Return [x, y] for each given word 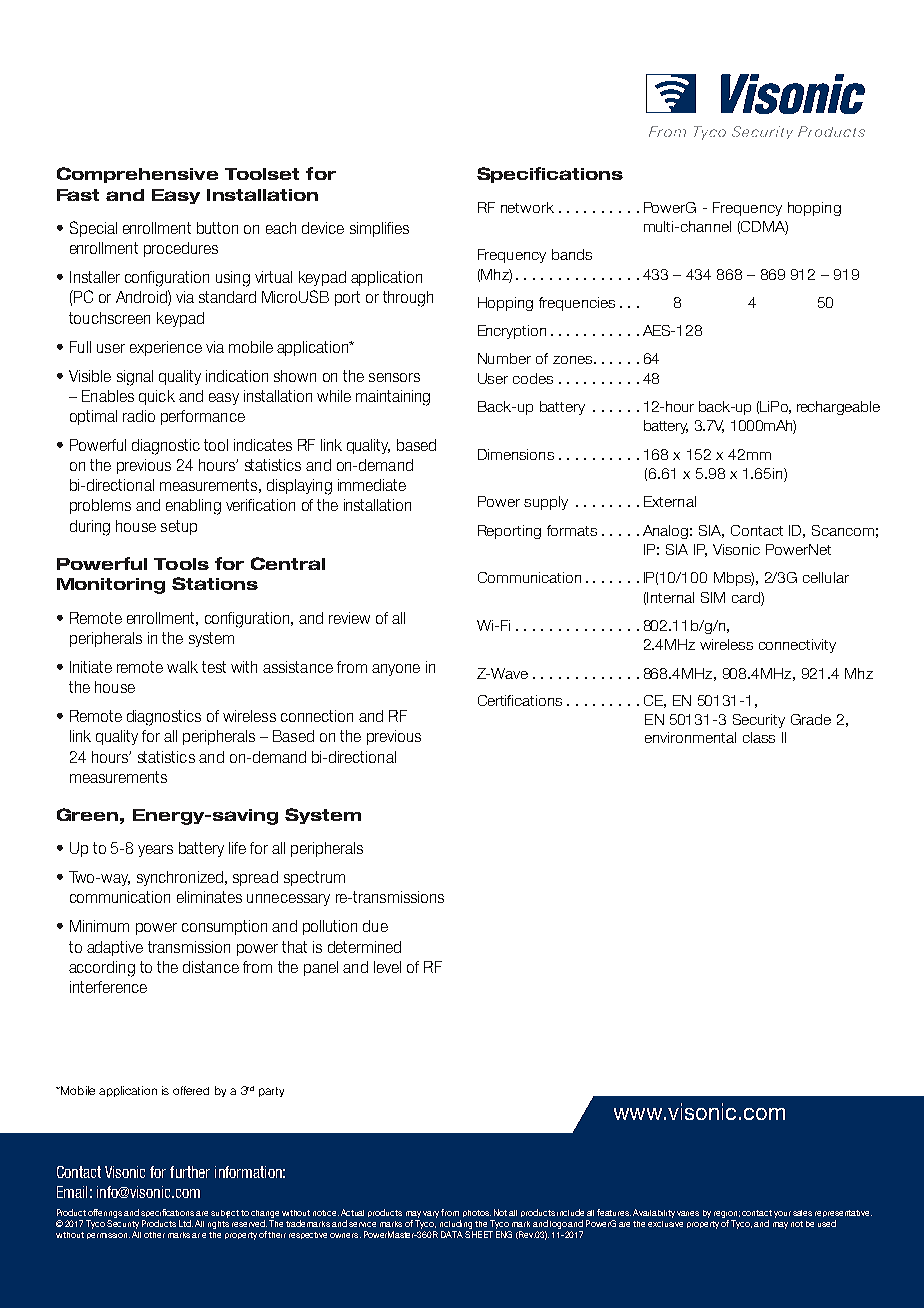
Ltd [186, 1223]
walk [182, 667]
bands [572, 254]
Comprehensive [137, 175]
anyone [396, 670]
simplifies [379, 229]
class [759, 737]
